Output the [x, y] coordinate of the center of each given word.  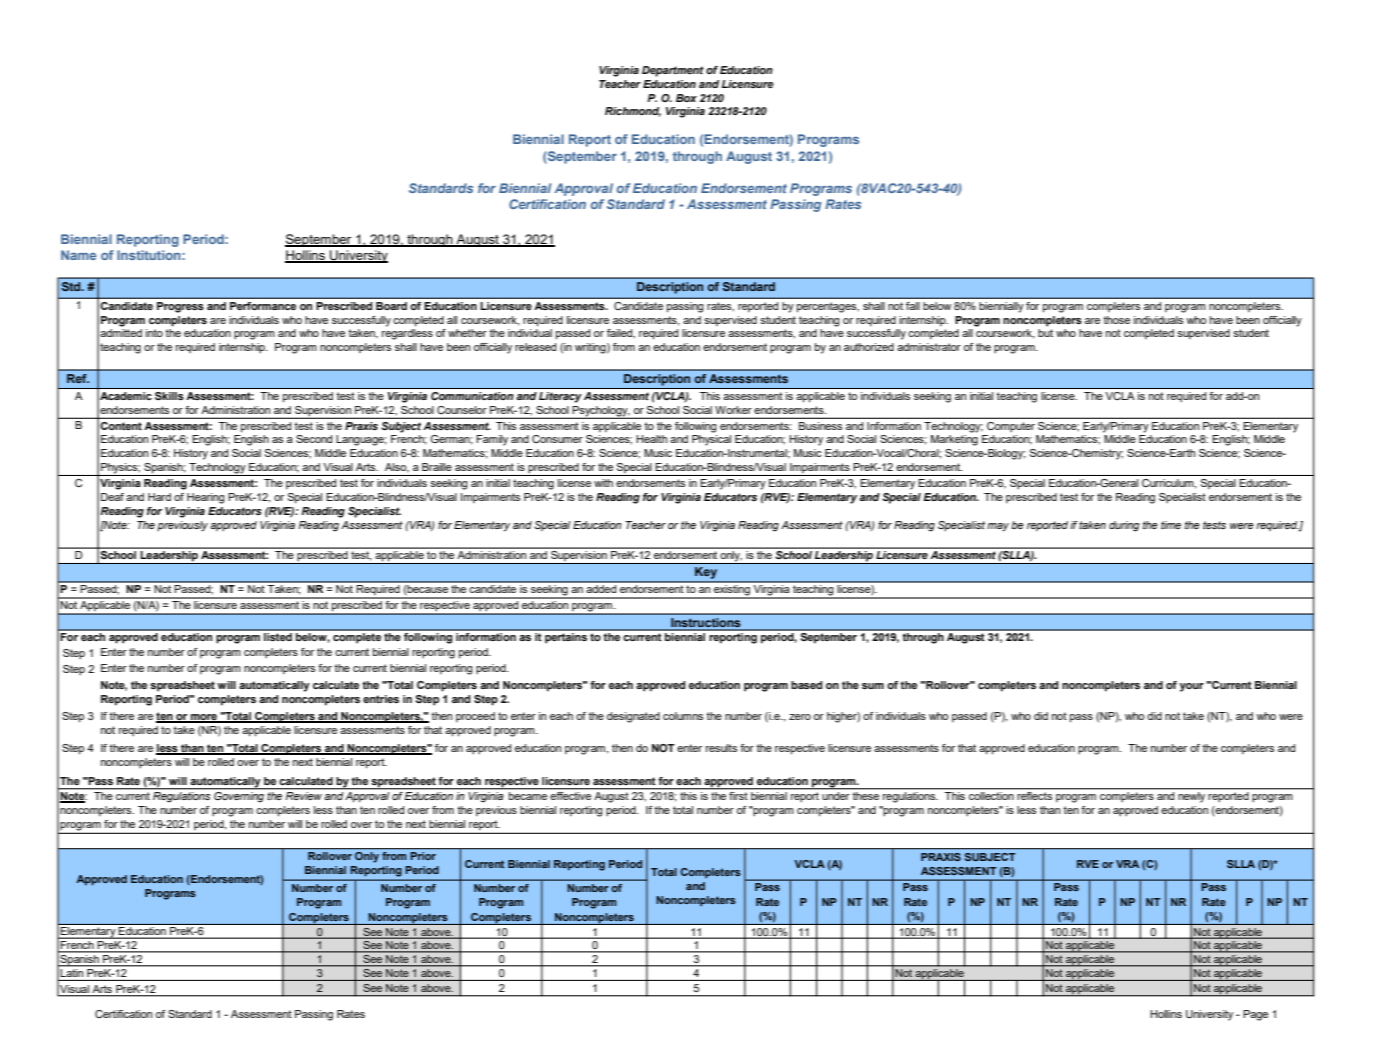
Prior [423, 856]
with [603, 483]
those [1116, 320]
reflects [1035, 794]
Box [686, 98]
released [535, 347]
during [1124, 526]
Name [78, 255]
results [721, 748]
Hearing [206, 498]
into [154, 333]
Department [673, 71]
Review [304, 796]
